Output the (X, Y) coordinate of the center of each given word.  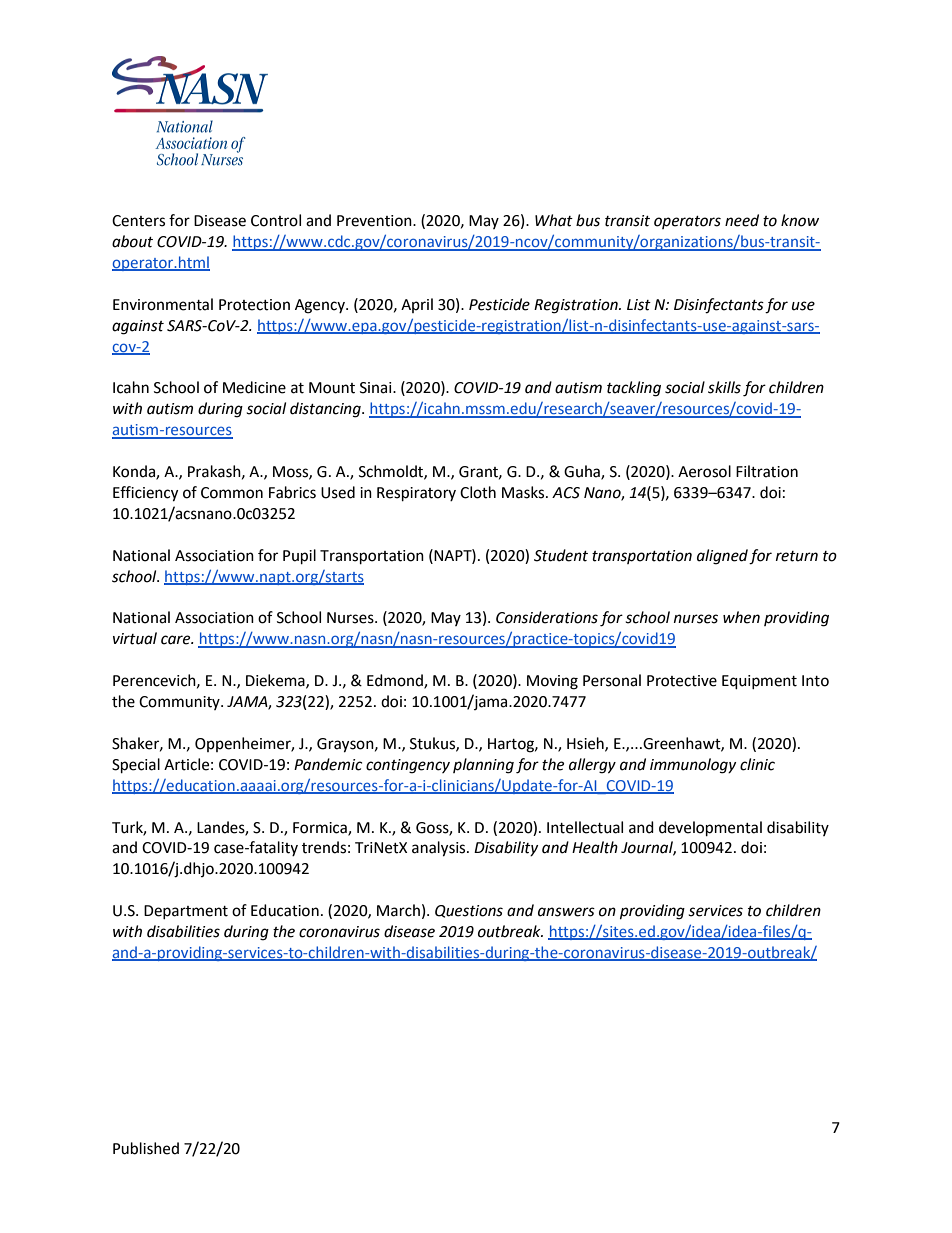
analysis (440, 849)
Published (146, 1148)
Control (276, 220)
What (554, 220)
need (742, 220)
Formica (321, 828)
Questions (469, 911)
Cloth (478, 492)
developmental (710, 829)
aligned (722, 557)
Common (232, 493)
